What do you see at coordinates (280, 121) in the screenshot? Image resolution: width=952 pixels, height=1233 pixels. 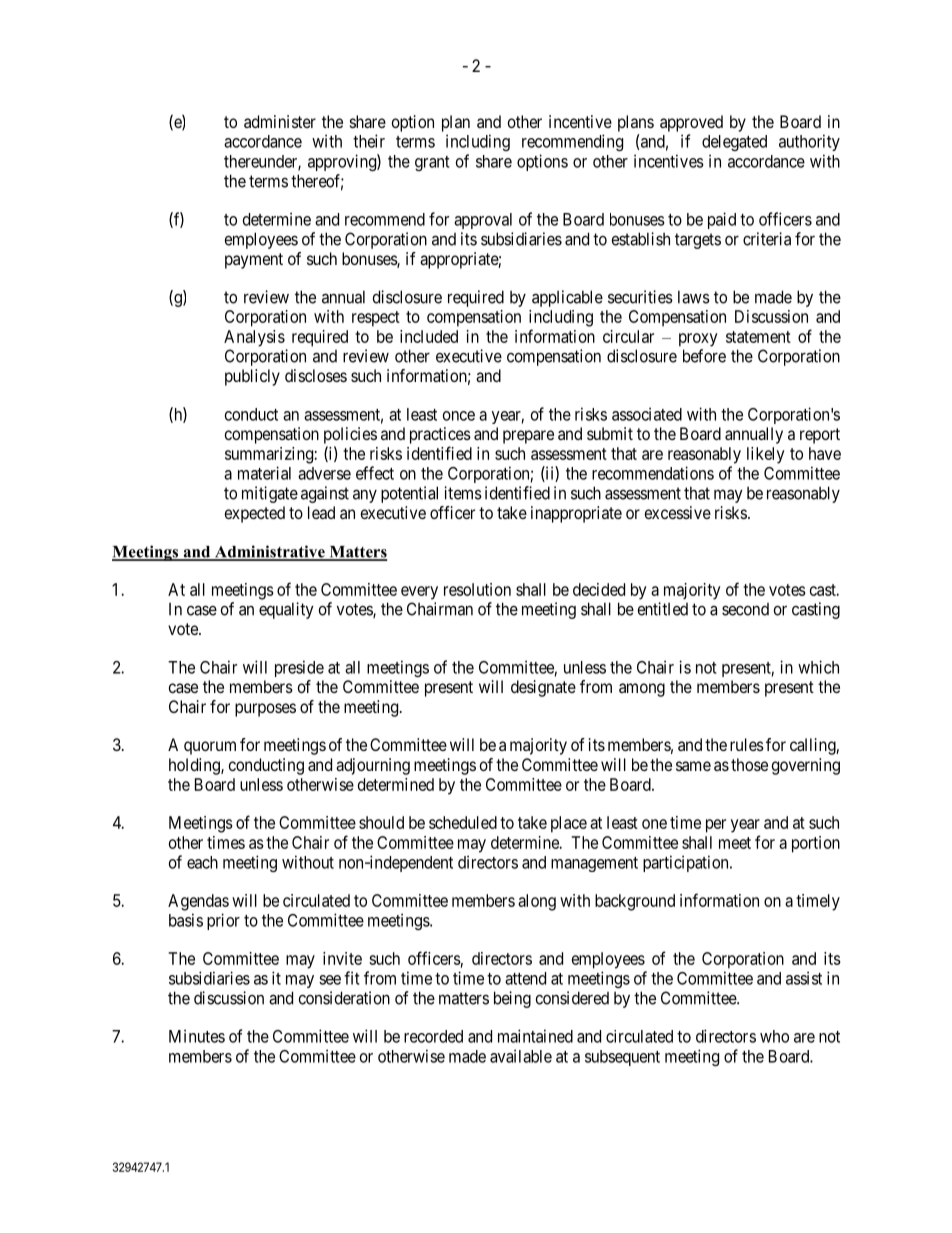 I see `administer` at bounding box center [280, 121].
